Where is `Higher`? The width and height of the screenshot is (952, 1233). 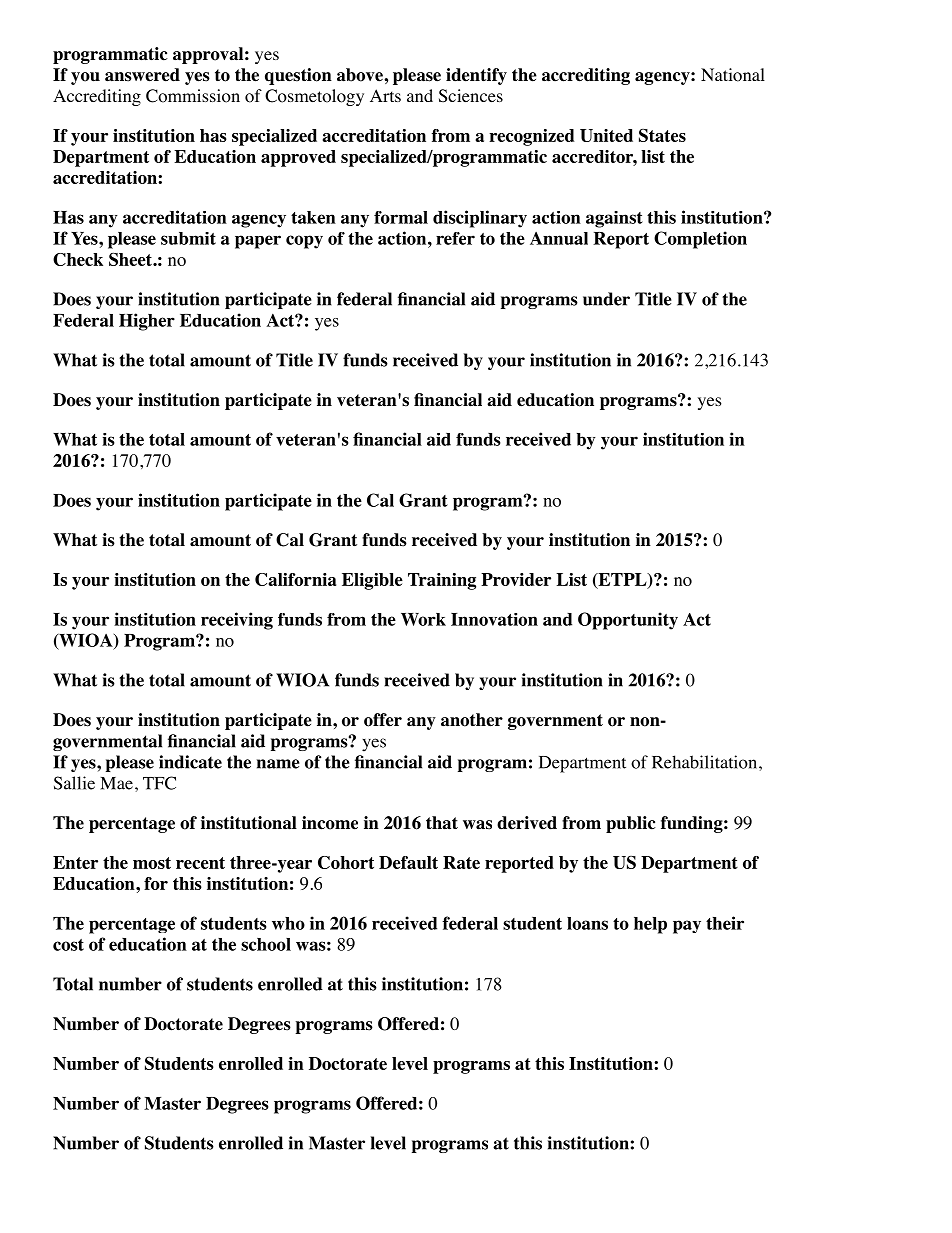 Higher is located at coordinates (147, 322).
